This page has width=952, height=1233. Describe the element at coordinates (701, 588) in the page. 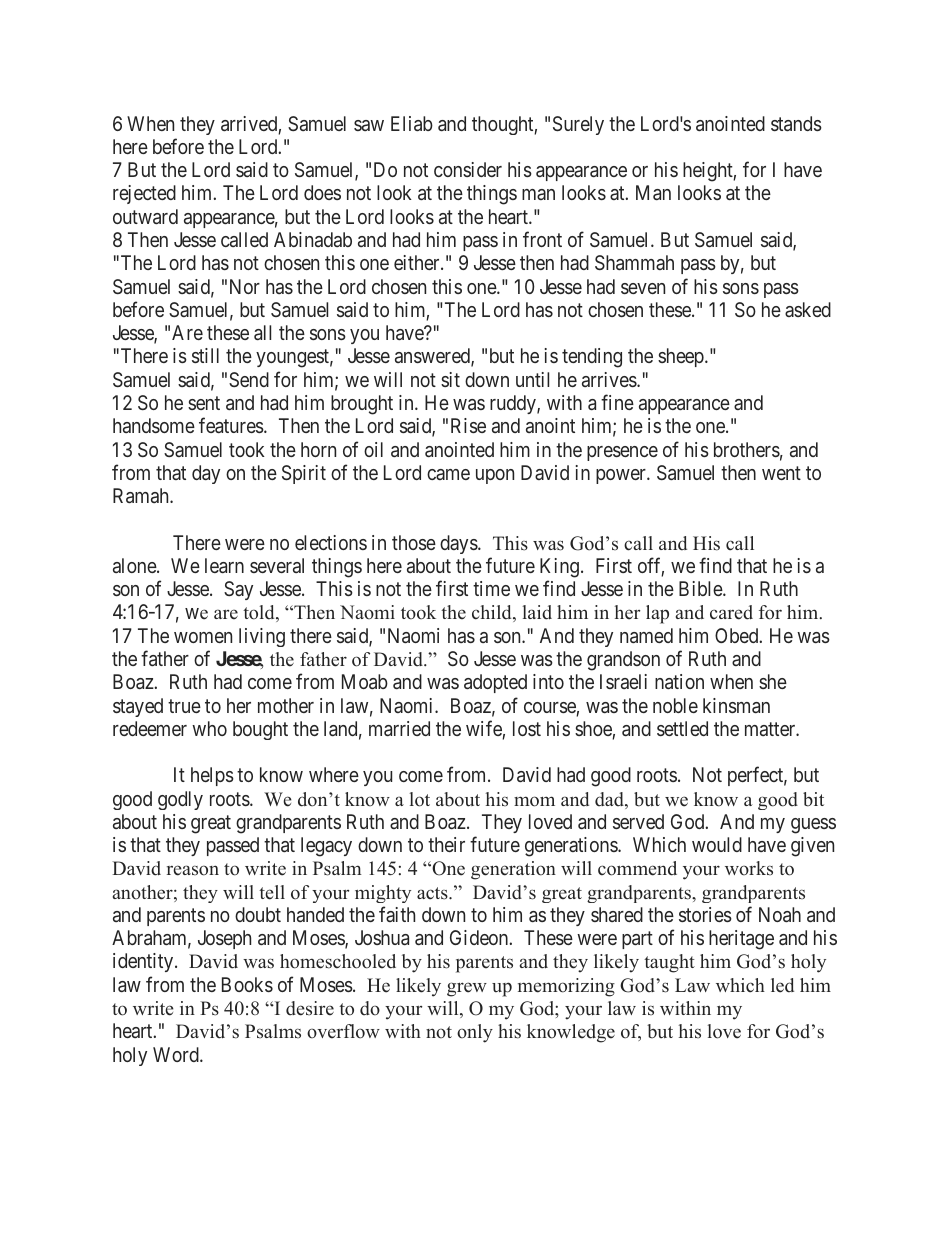

I see `Bible` at that location.
